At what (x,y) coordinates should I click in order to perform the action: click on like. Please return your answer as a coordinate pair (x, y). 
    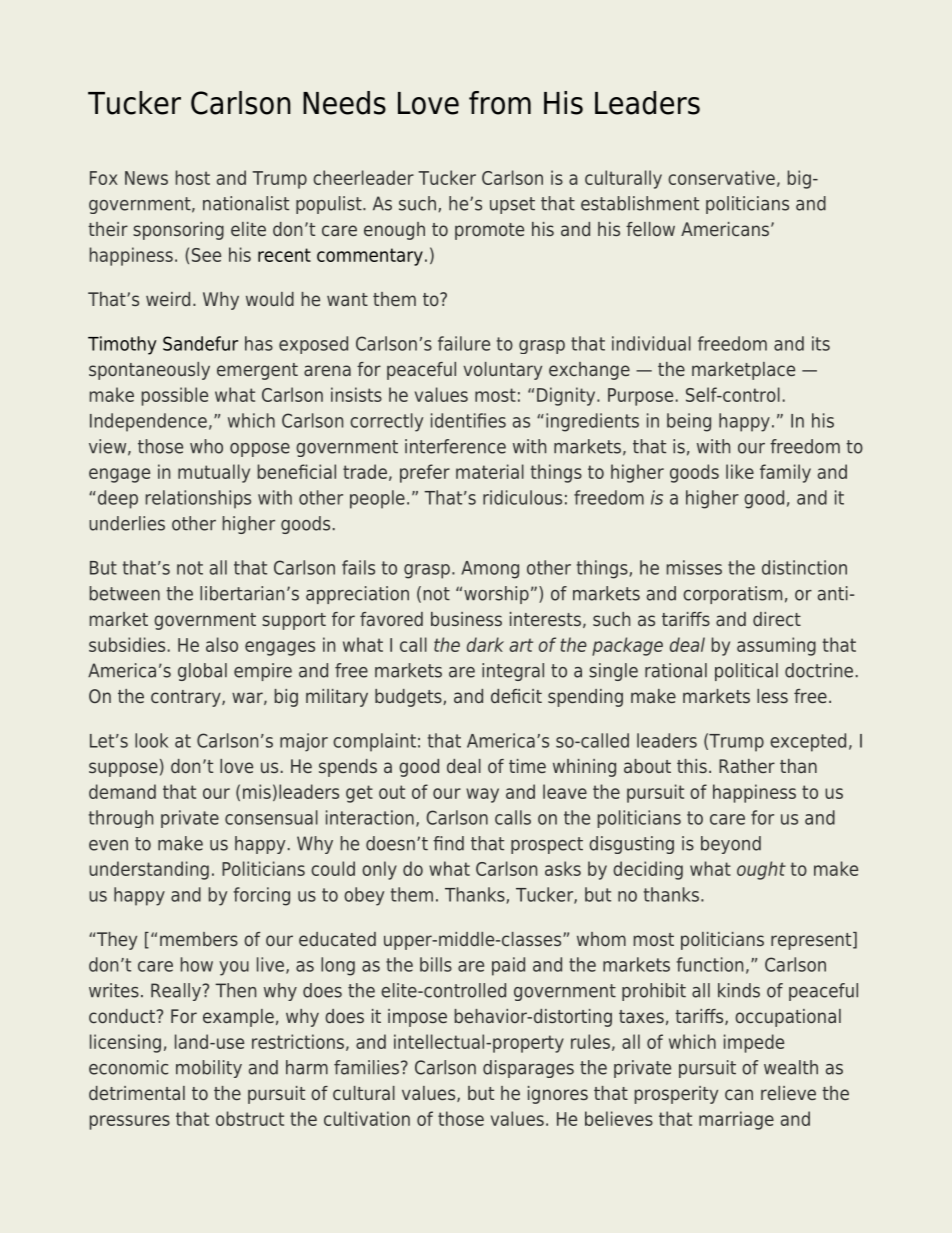
    Looking at the image, I should click on (740, 471).
